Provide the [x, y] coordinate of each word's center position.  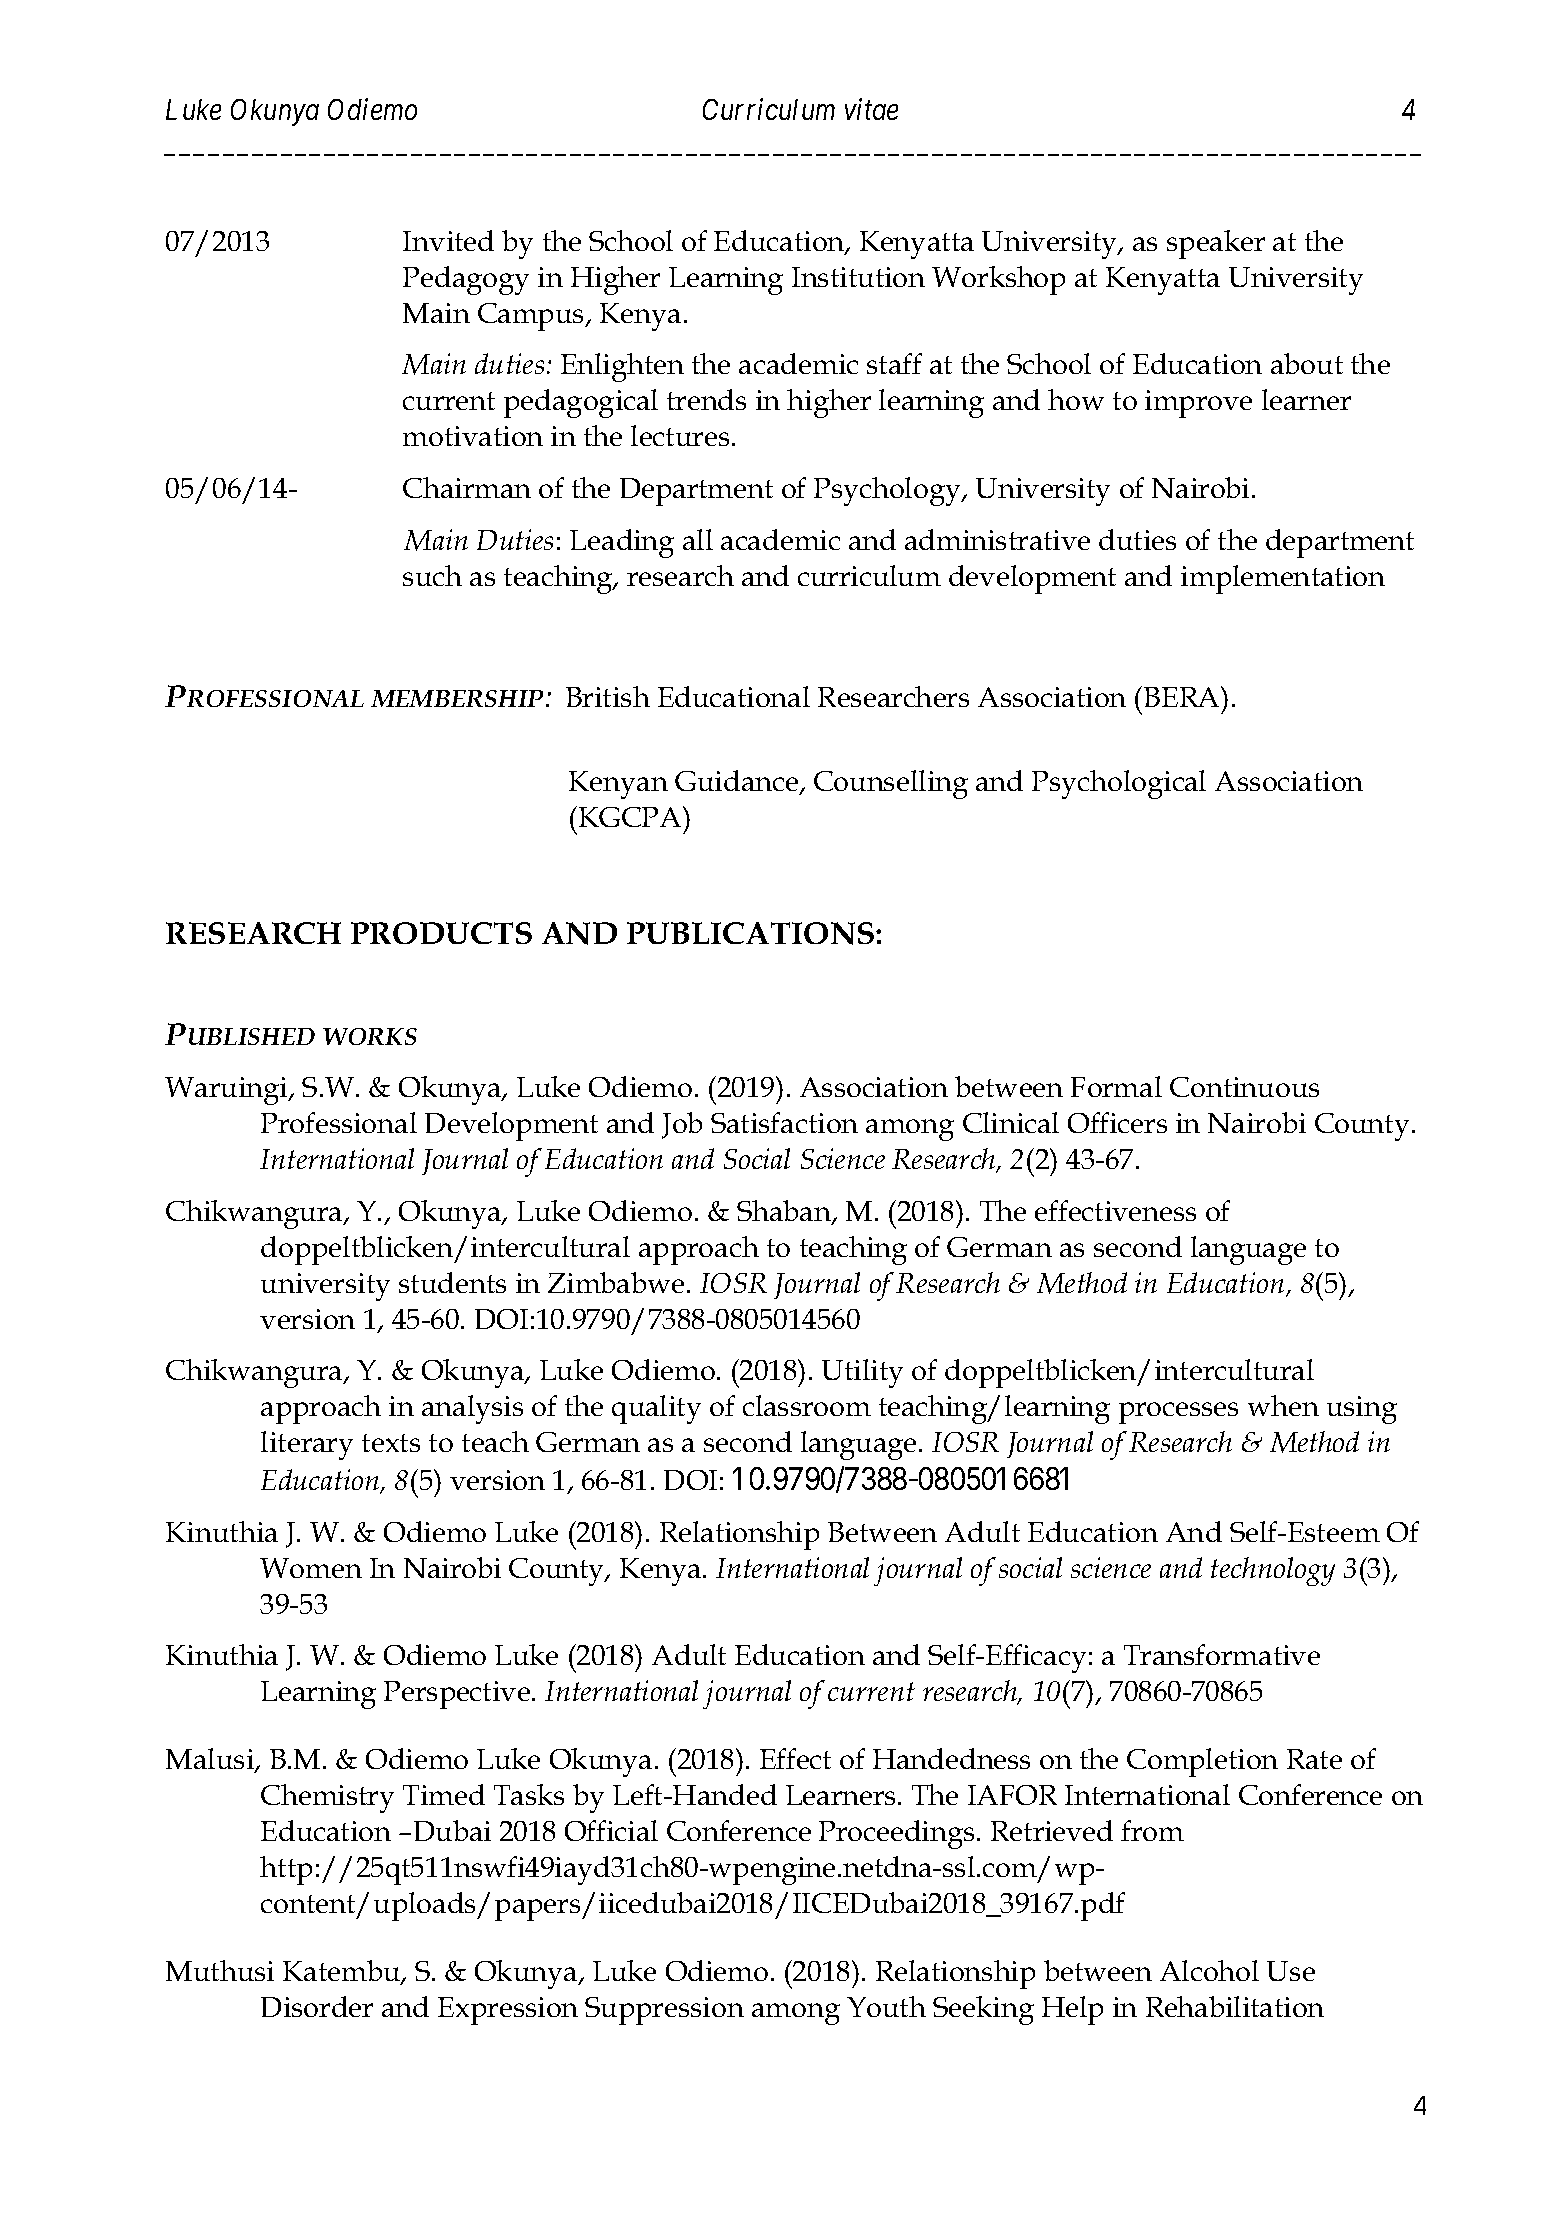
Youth [886, 2006]
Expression [508, 2011]
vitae [871, 109]
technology [1273, 1571]
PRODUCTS [441, 933]
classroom [807, 1405]
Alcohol [1209, 1970]
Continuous [1244, 1087]
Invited [448, 240]
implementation [1283, 579]
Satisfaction [784, 1122]
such [432, 575]
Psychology [888, 491]
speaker [1216, 244]
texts [391, 1443]
